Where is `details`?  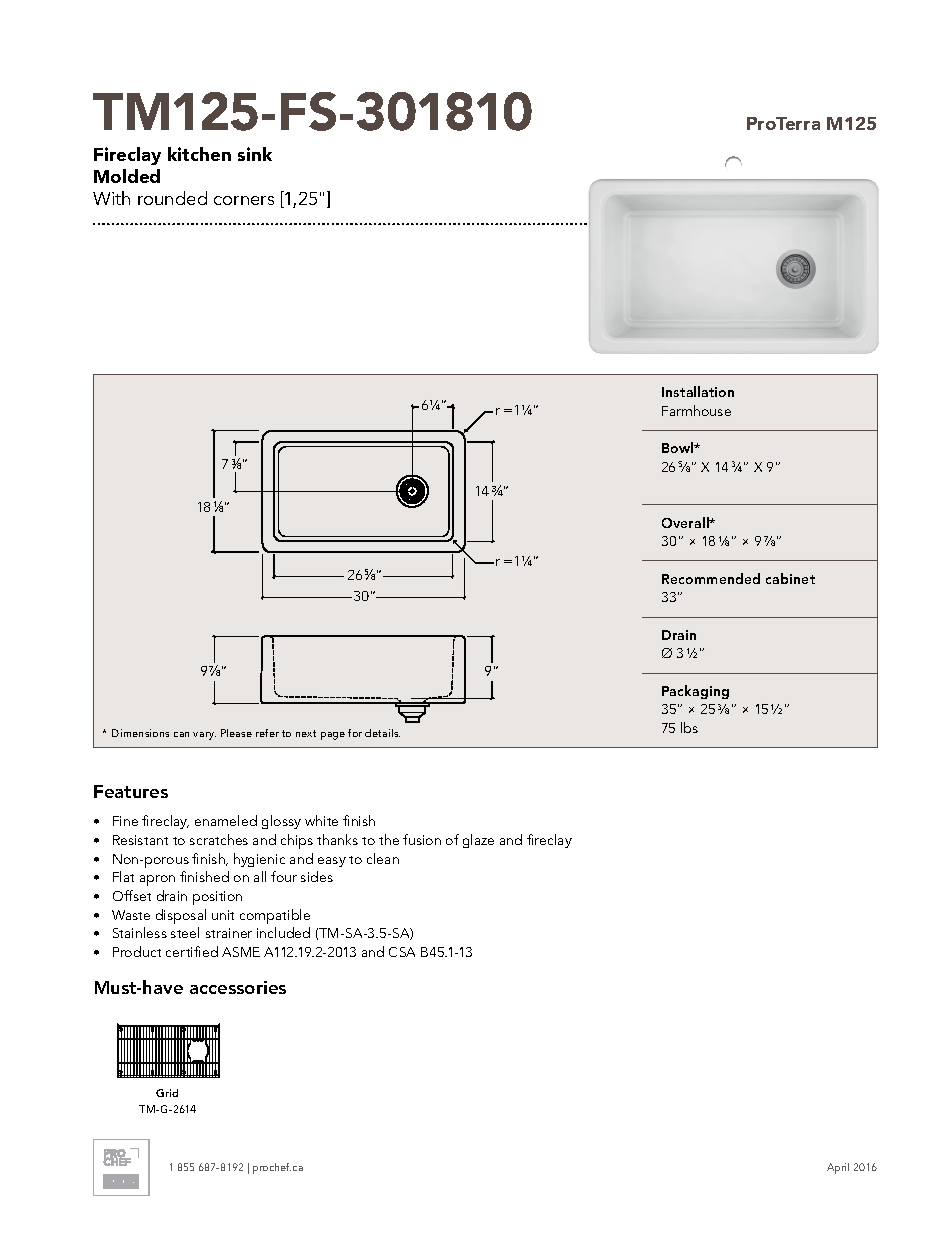
details is located at coordinates (382, 733).
